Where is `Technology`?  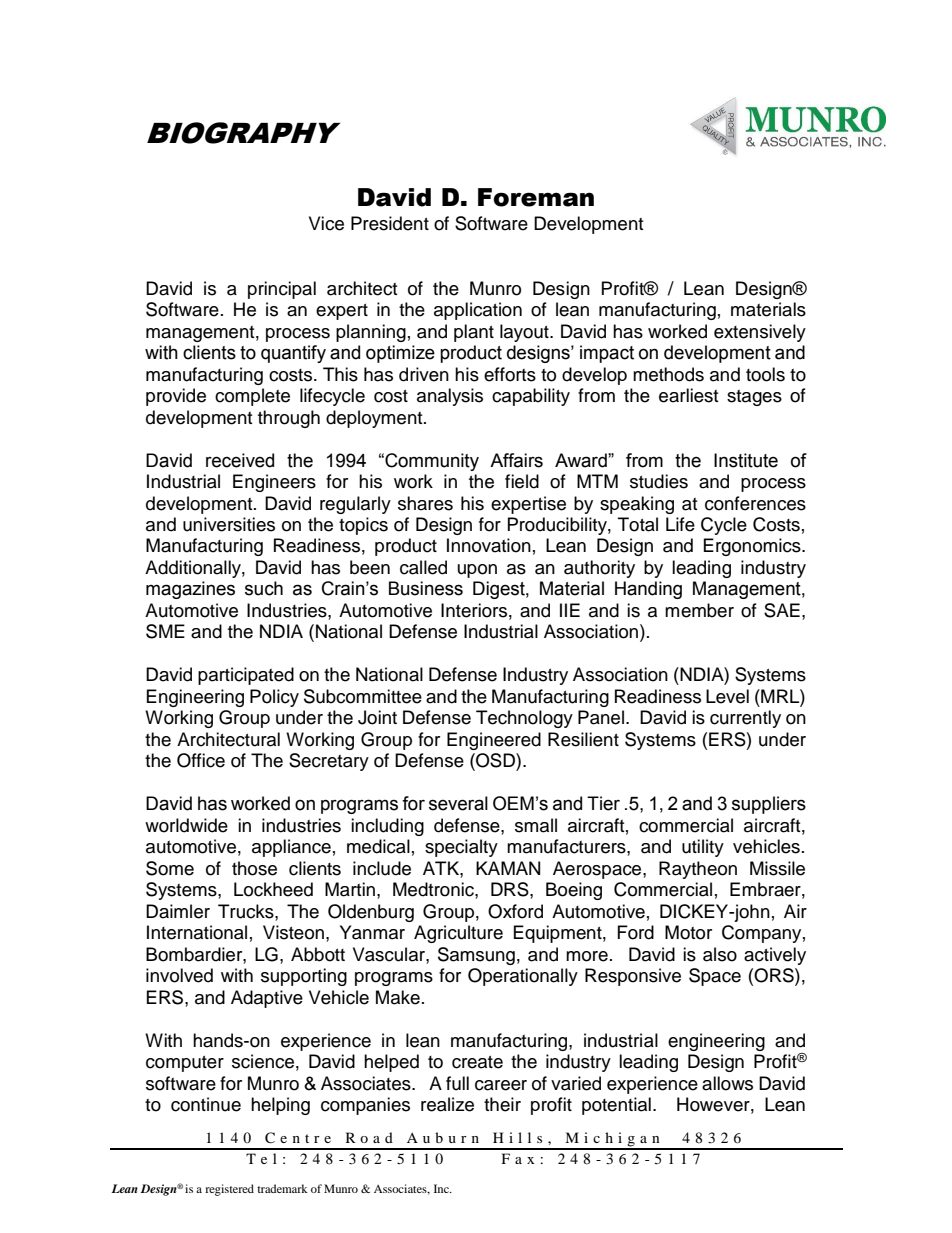
Technology is located at coordinates (524, 719).
